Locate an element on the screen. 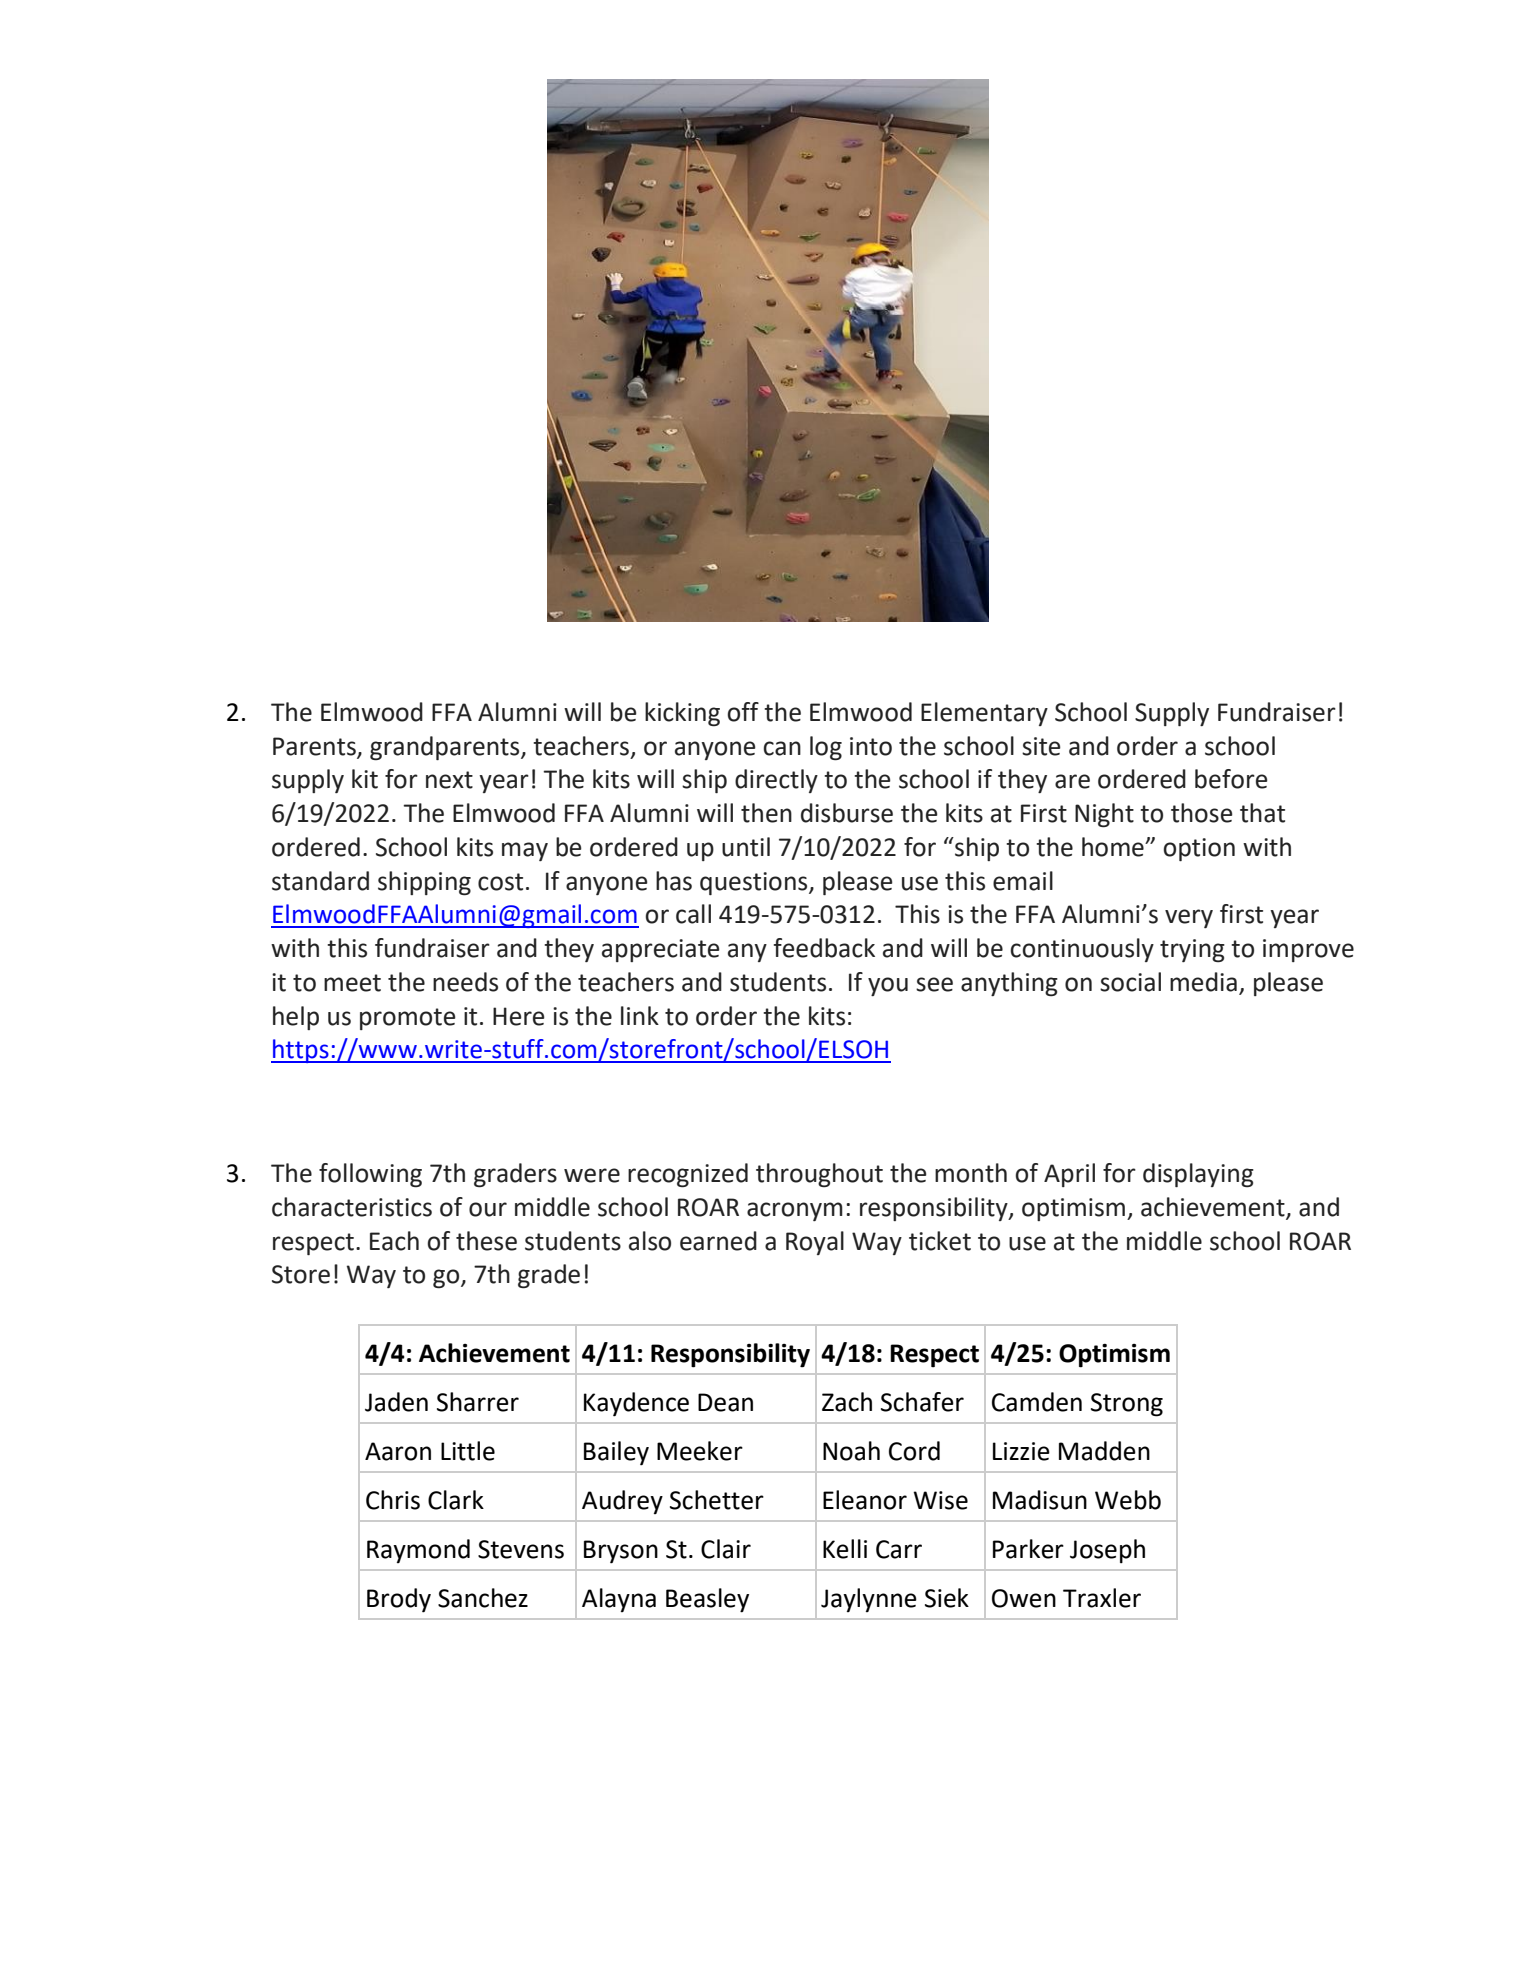  before is located at coordinates (1231, 779).
